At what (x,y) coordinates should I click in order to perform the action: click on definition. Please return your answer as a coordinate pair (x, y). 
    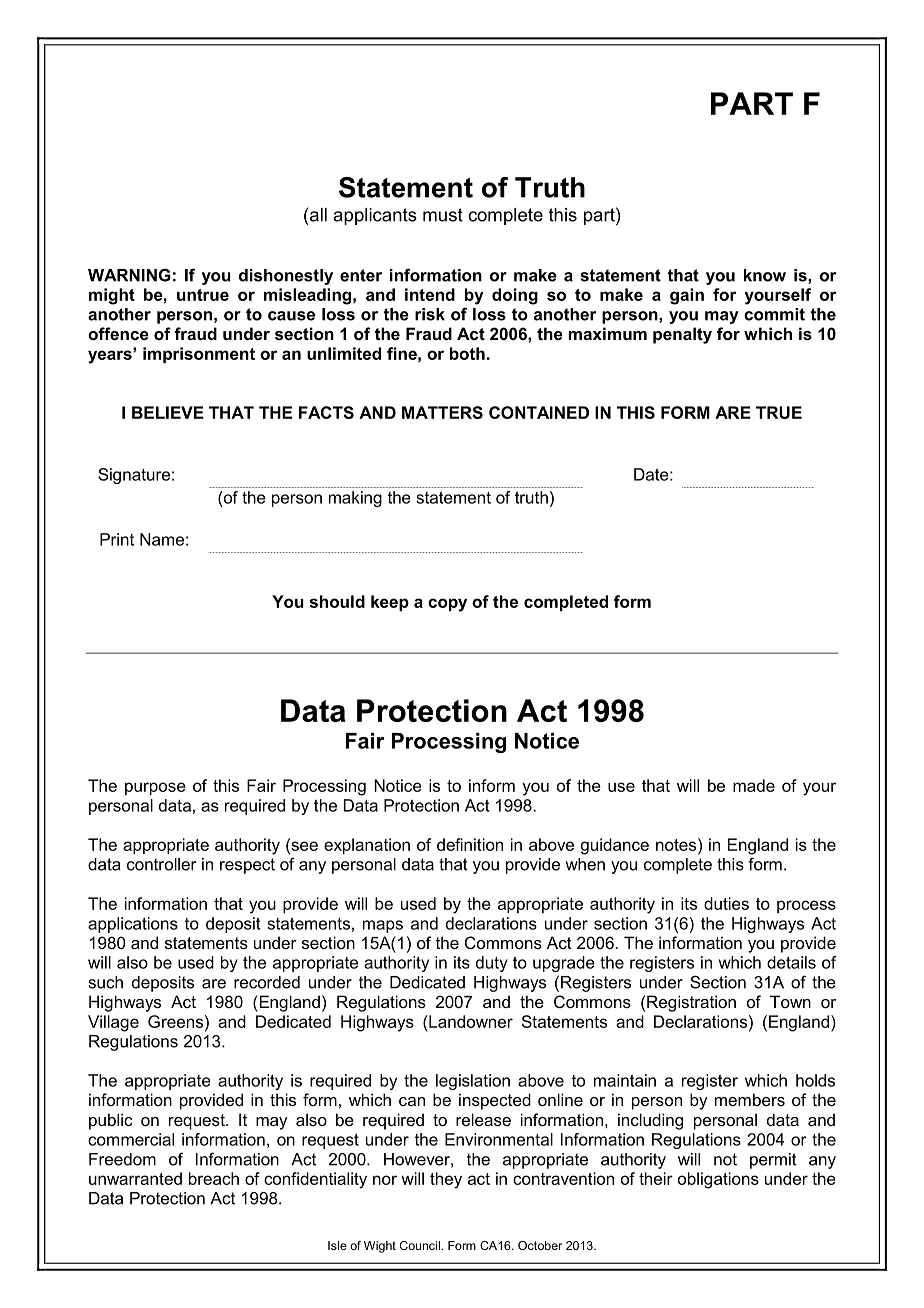
    Looking at the image, I should click on (470, 844).
